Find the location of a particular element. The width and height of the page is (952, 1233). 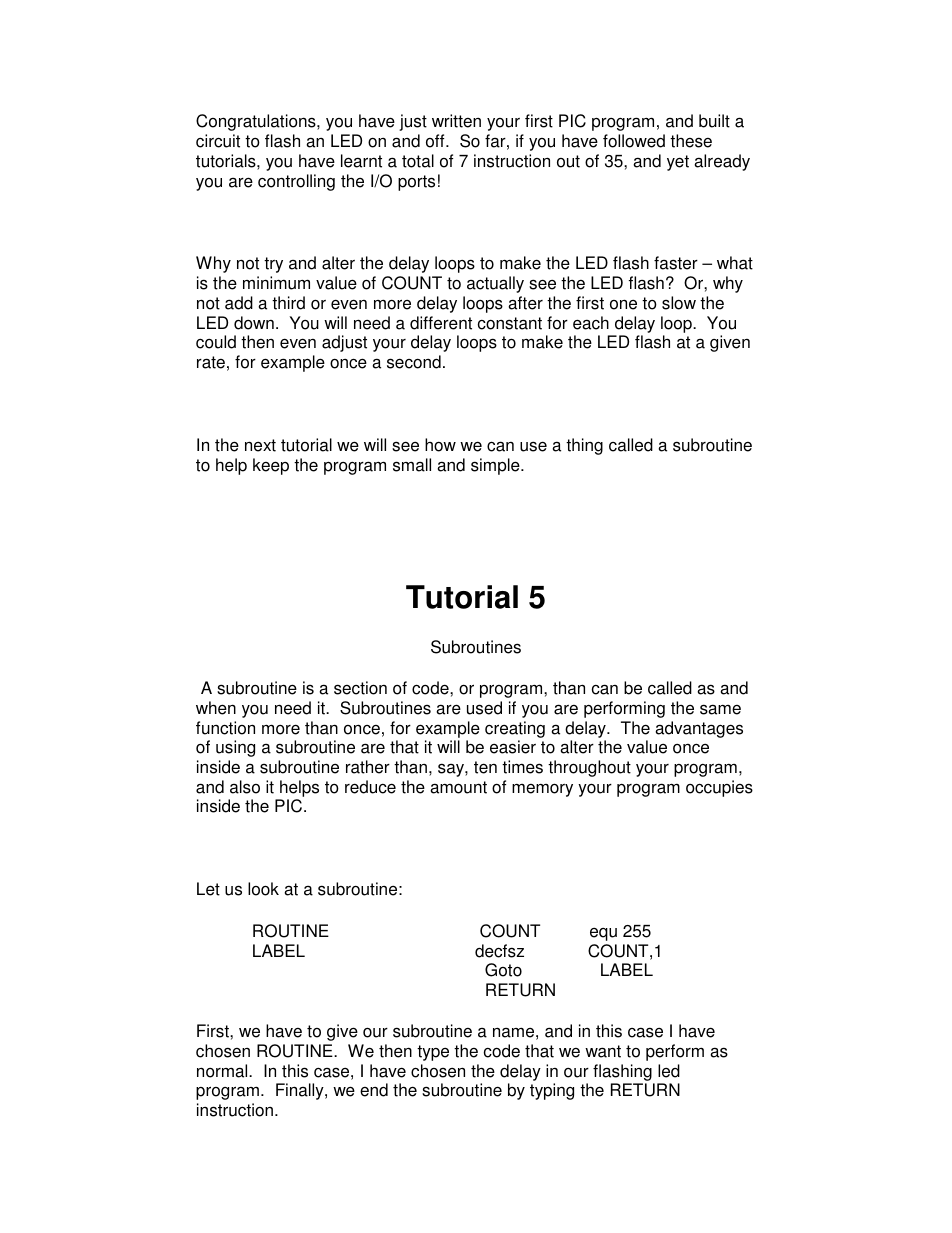

simple is located at coordinates (496, 466).
